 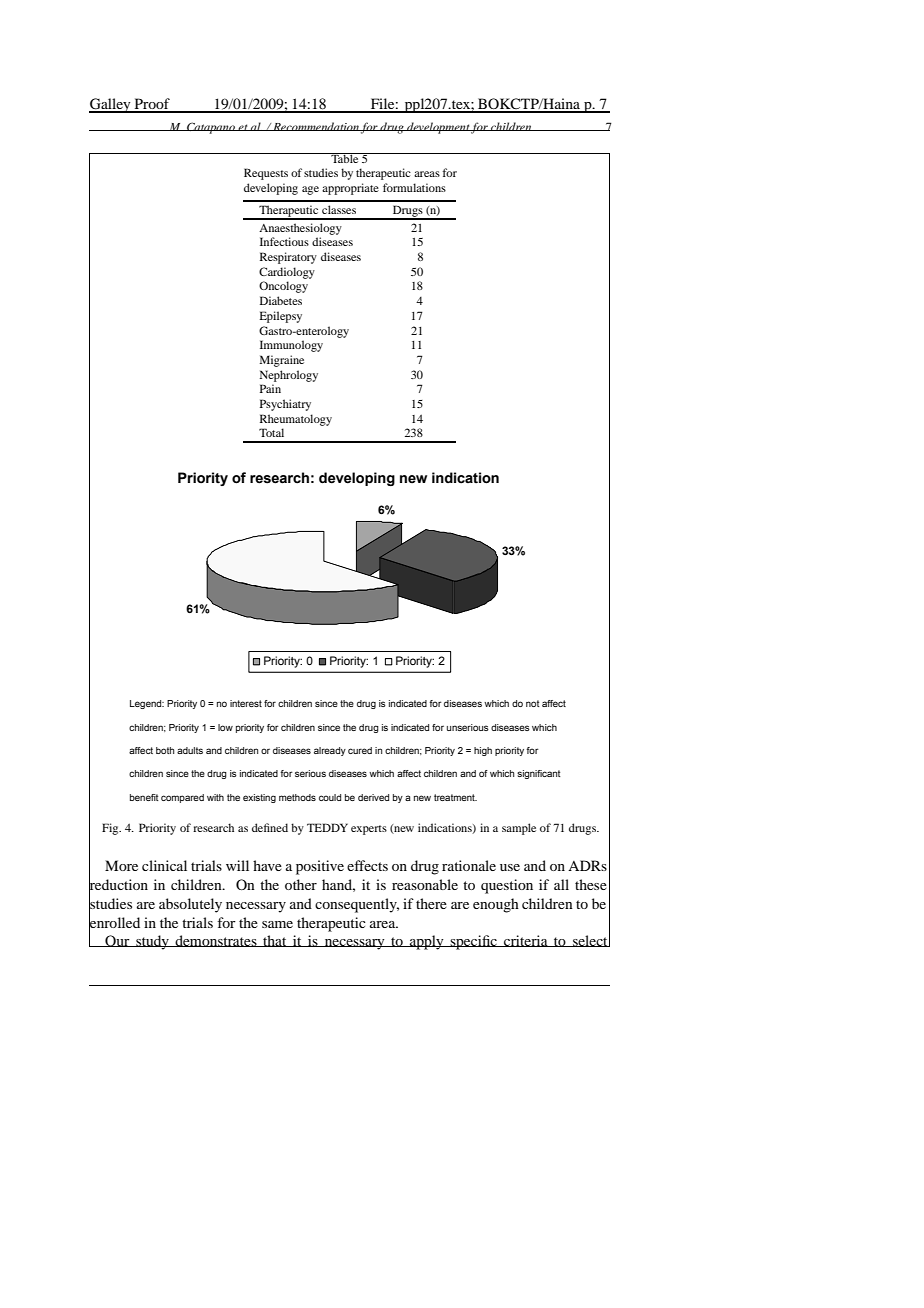 What do you see at coordinates (296, 420) in the screenshot?
I see `Rheumatology` at bounding box center [296, 420].
